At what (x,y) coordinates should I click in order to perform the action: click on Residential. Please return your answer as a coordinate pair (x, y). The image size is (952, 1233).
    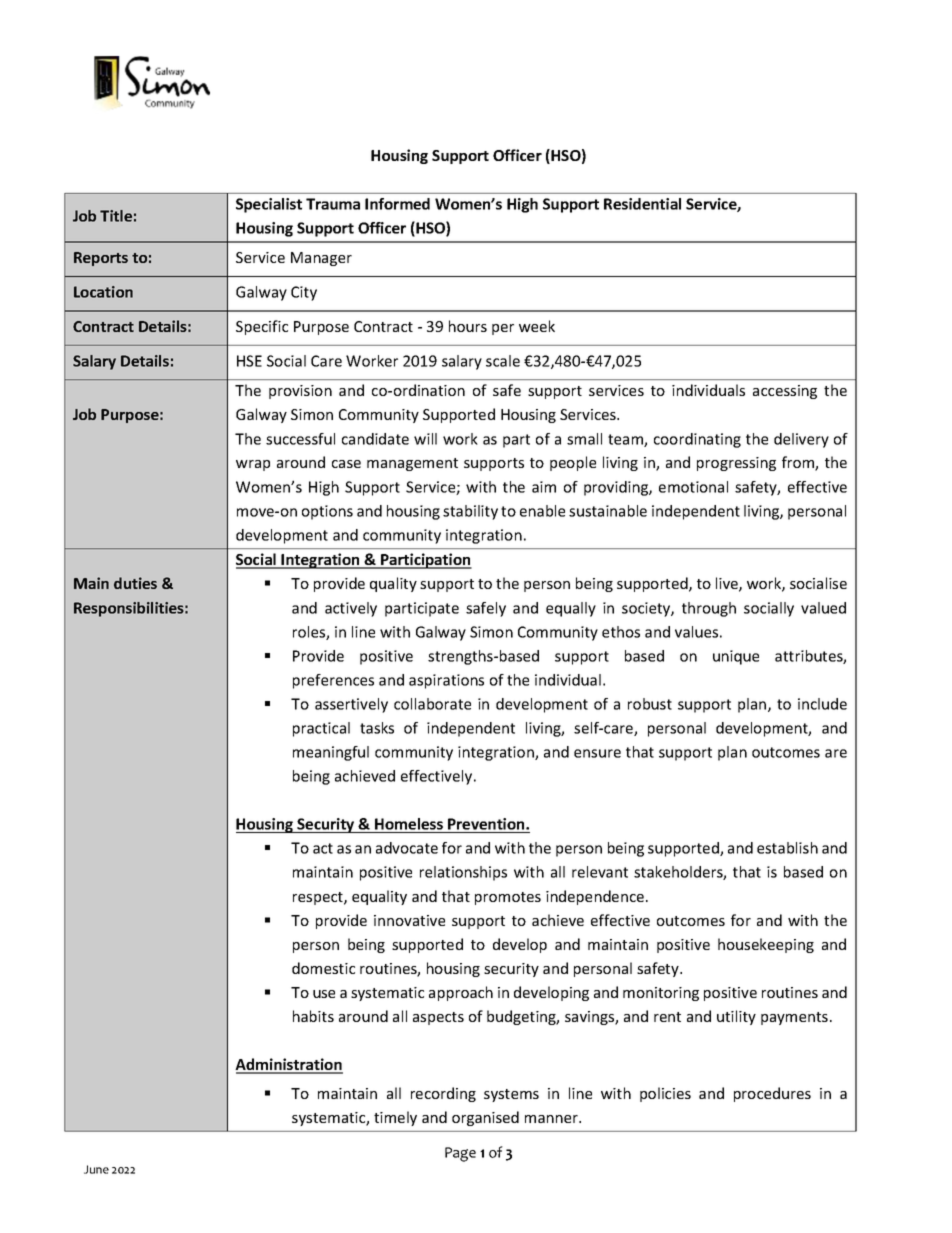
    Looking at the image, I should click on (642, 204).
